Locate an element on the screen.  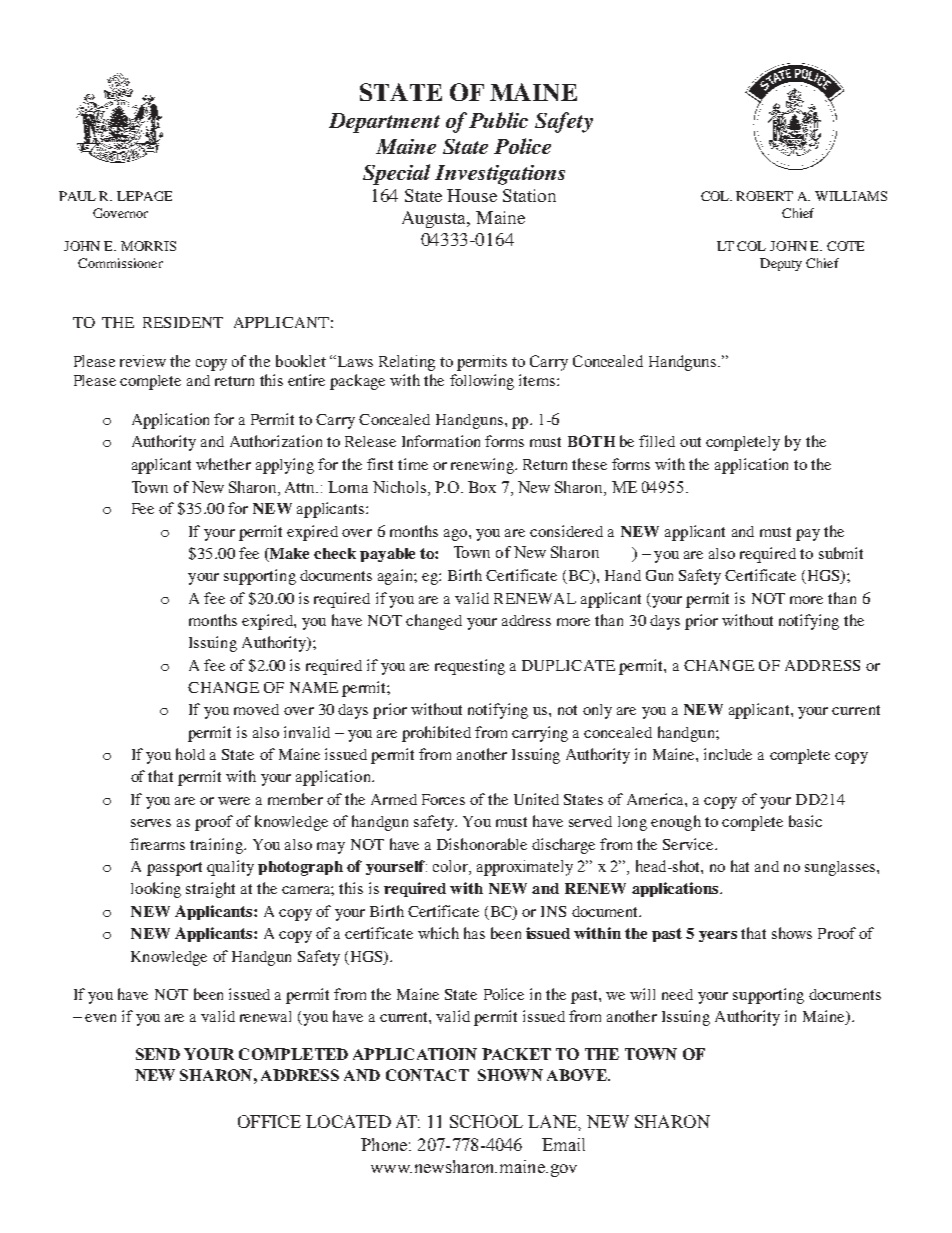
requesting is located at coordinates (470, 667).
